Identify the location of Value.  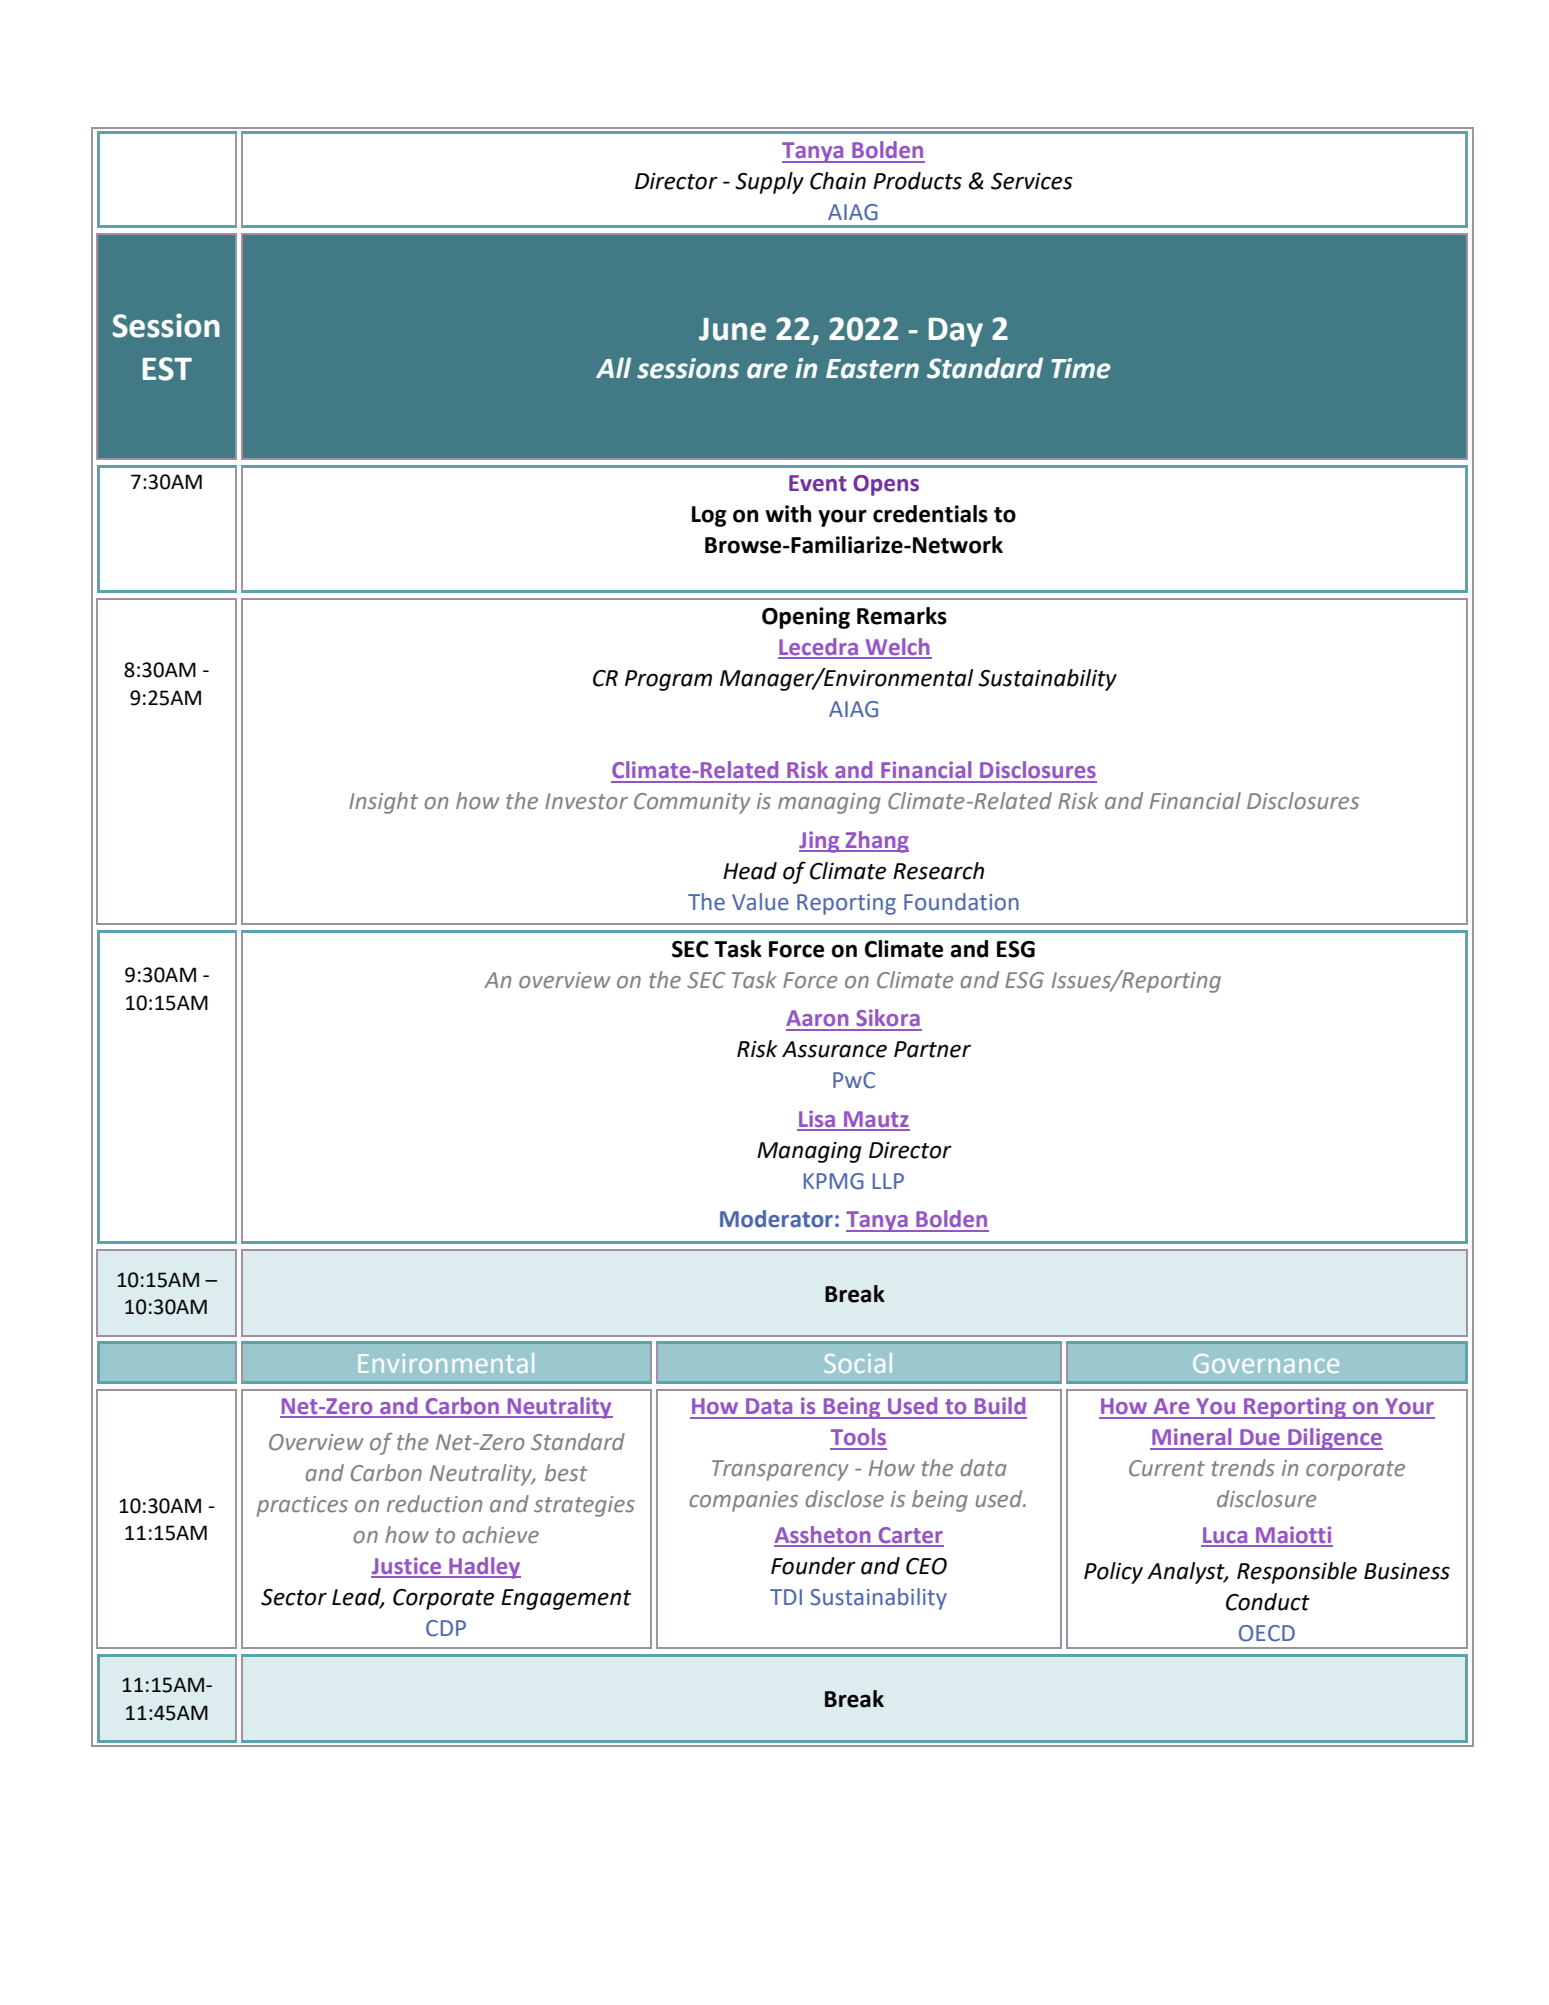
(760, 902).
